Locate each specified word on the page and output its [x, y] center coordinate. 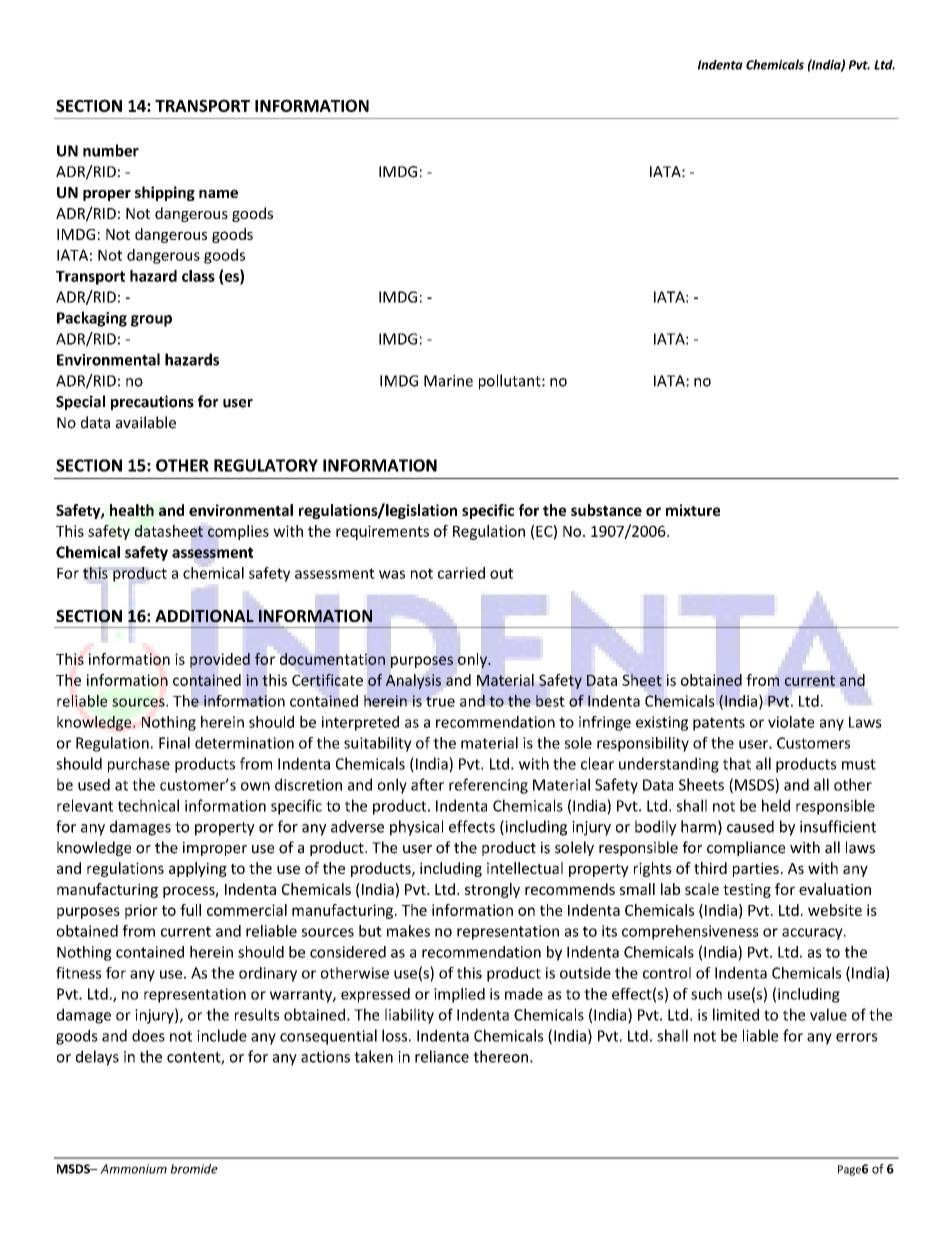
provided [220, 660]
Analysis [413, 681]
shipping [165, 193]
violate [791, 722]
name [218, 193]
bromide [194, 1169]
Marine [448, 381]
